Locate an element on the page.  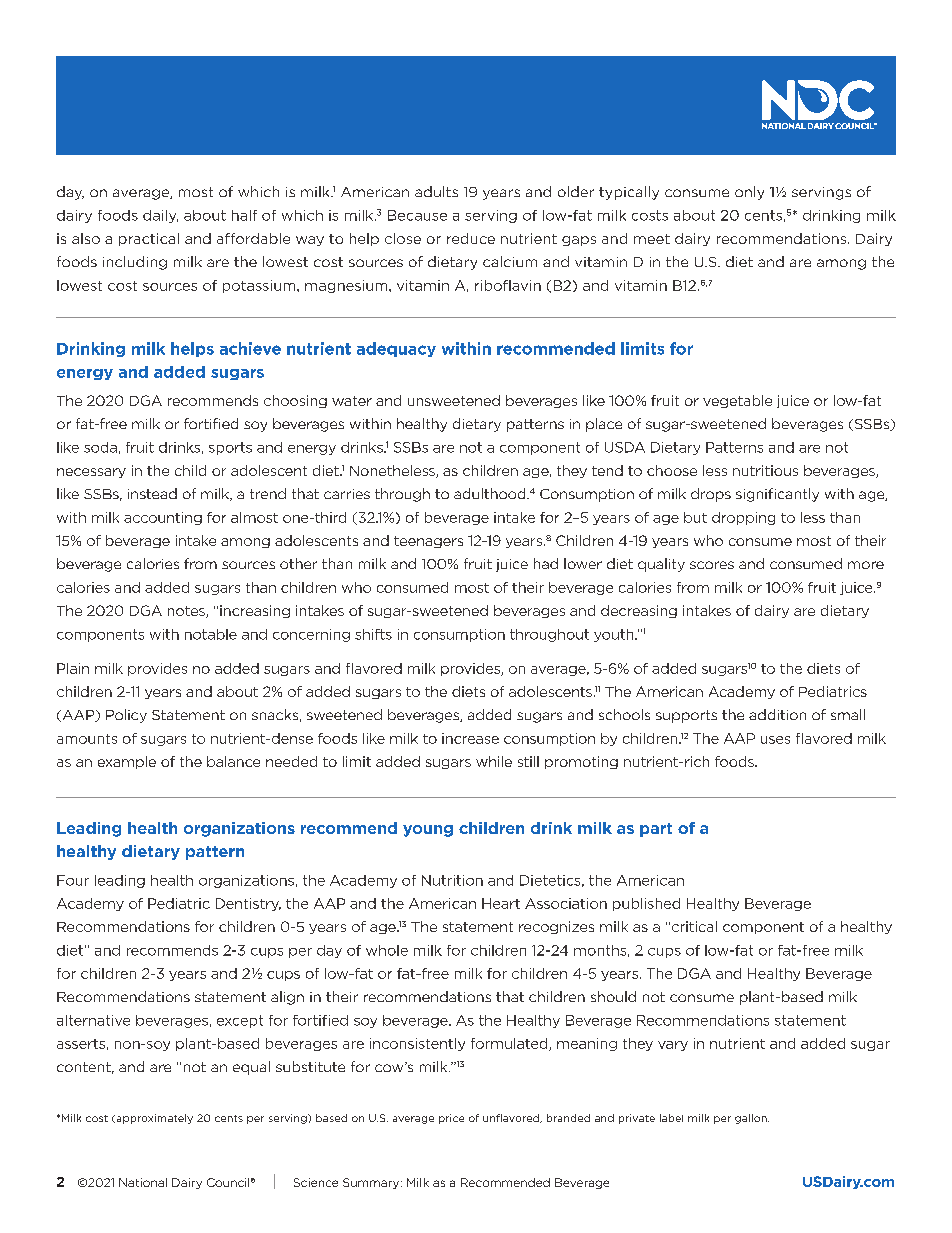
reduce is located at coordinates (471, 238).
